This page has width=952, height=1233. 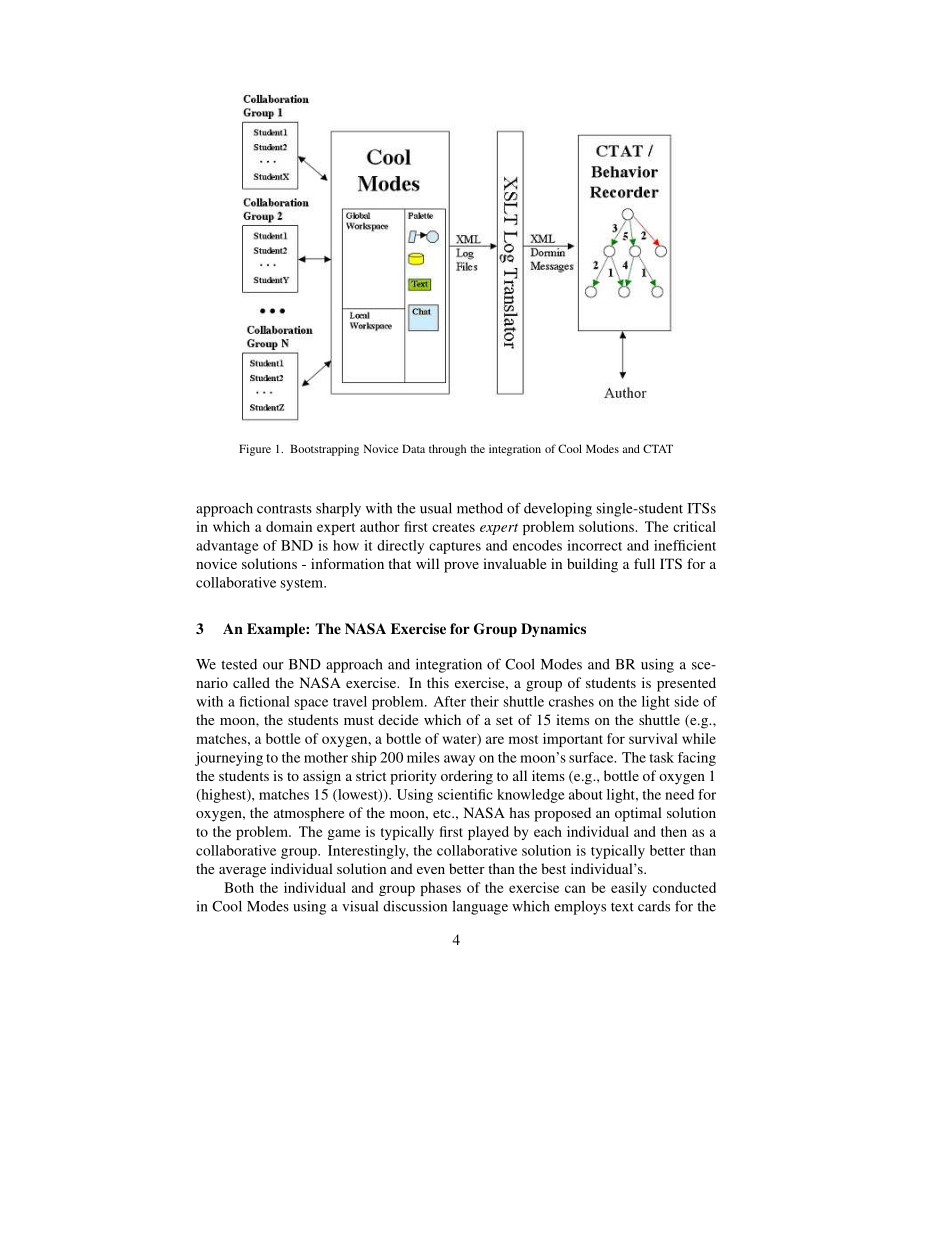 What do you see at coordinates (679, 794) in the page?
I see `need` at bounding box center [679, 794].
